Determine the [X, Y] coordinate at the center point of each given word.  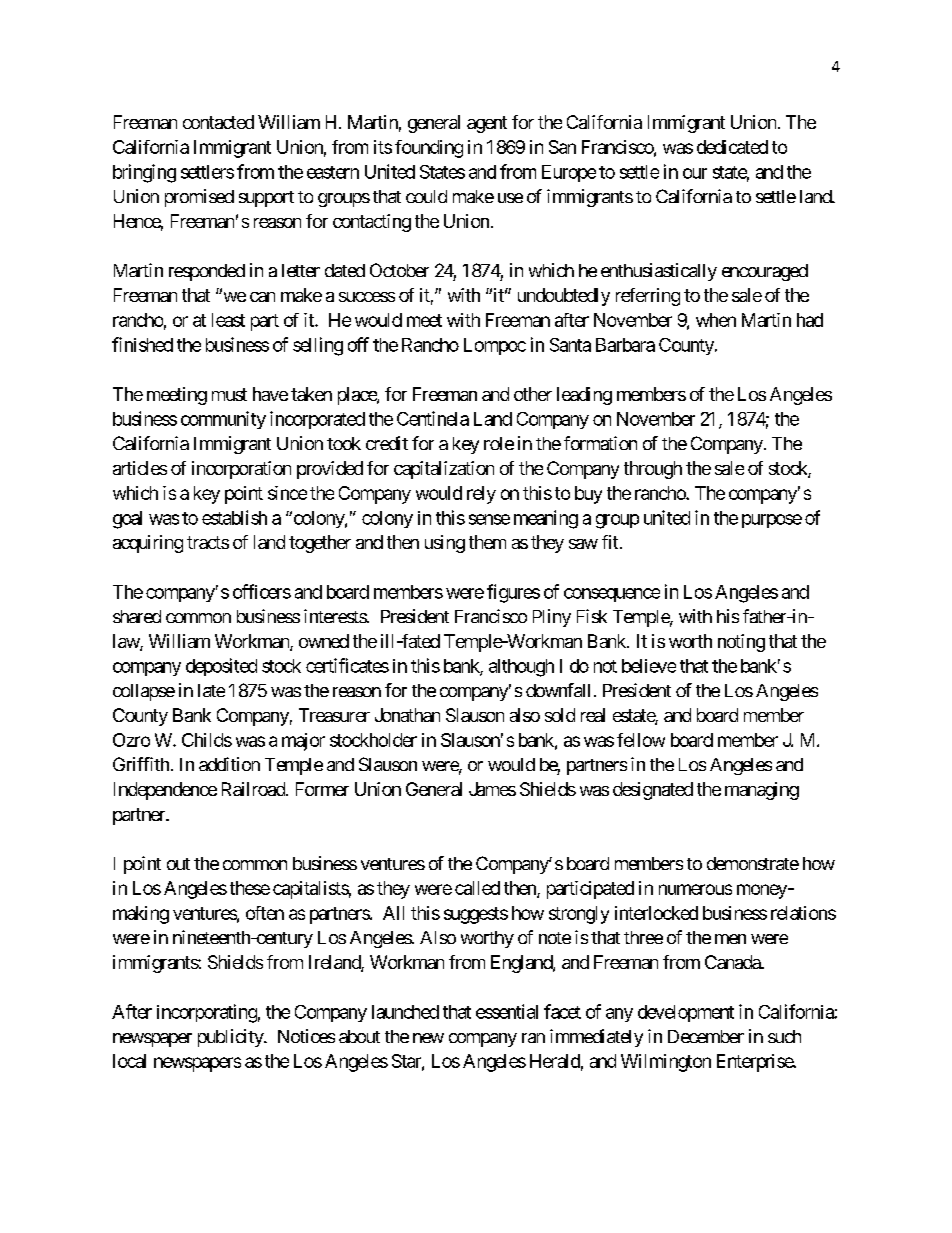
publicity [231, 1038]
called [477, 888]
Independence [165, 791]
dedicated [732, 147]
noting [741, 643]
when [716, 320]
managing [762, 791]
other [533, 394]
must [229, 394]
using [445, 544]
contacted [218, 122]
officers [262, 591]
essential [507, 1011]
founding [429, 149]
